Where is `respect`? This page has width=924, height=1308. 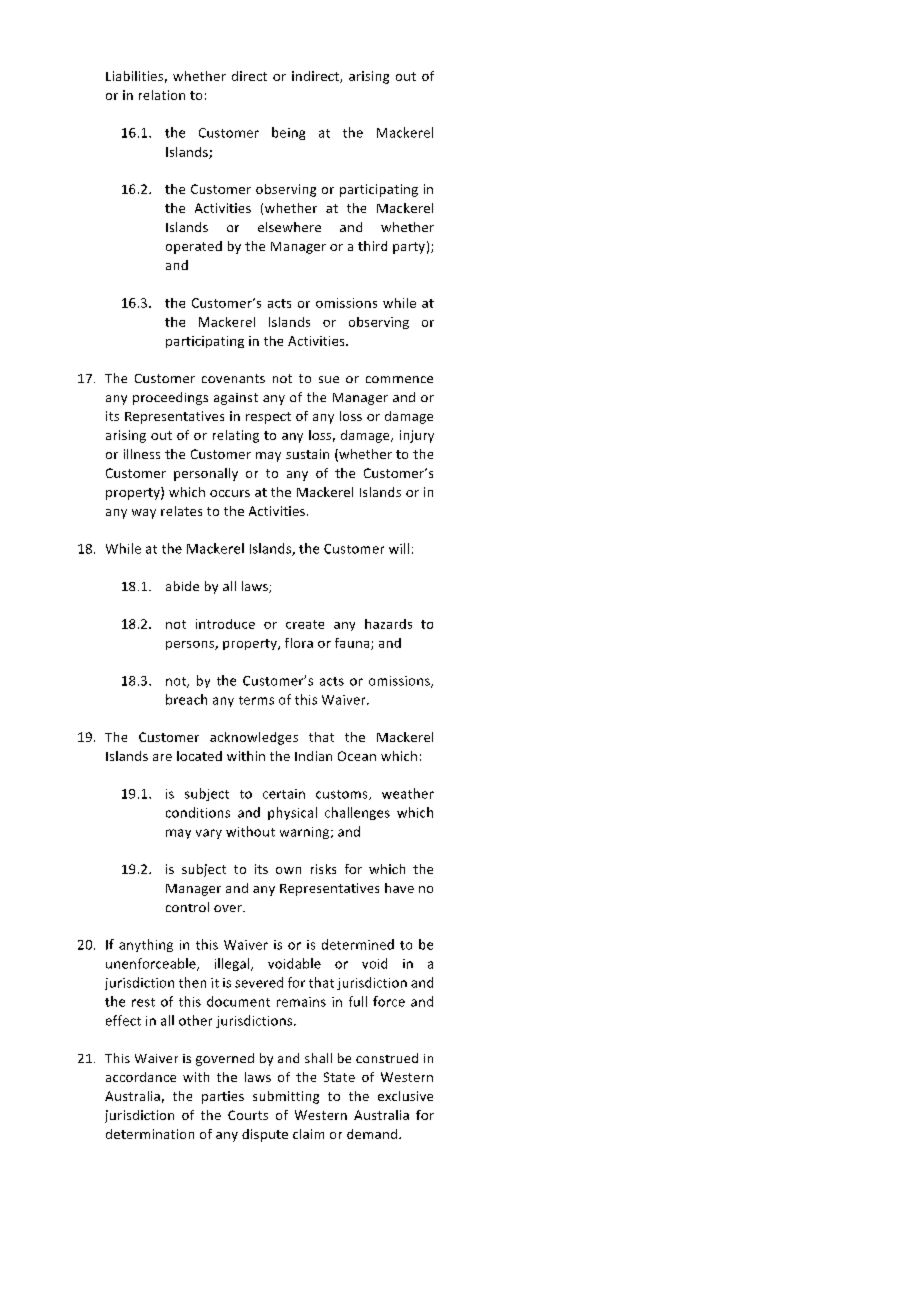 respect is located at coordinates (268, 418).
